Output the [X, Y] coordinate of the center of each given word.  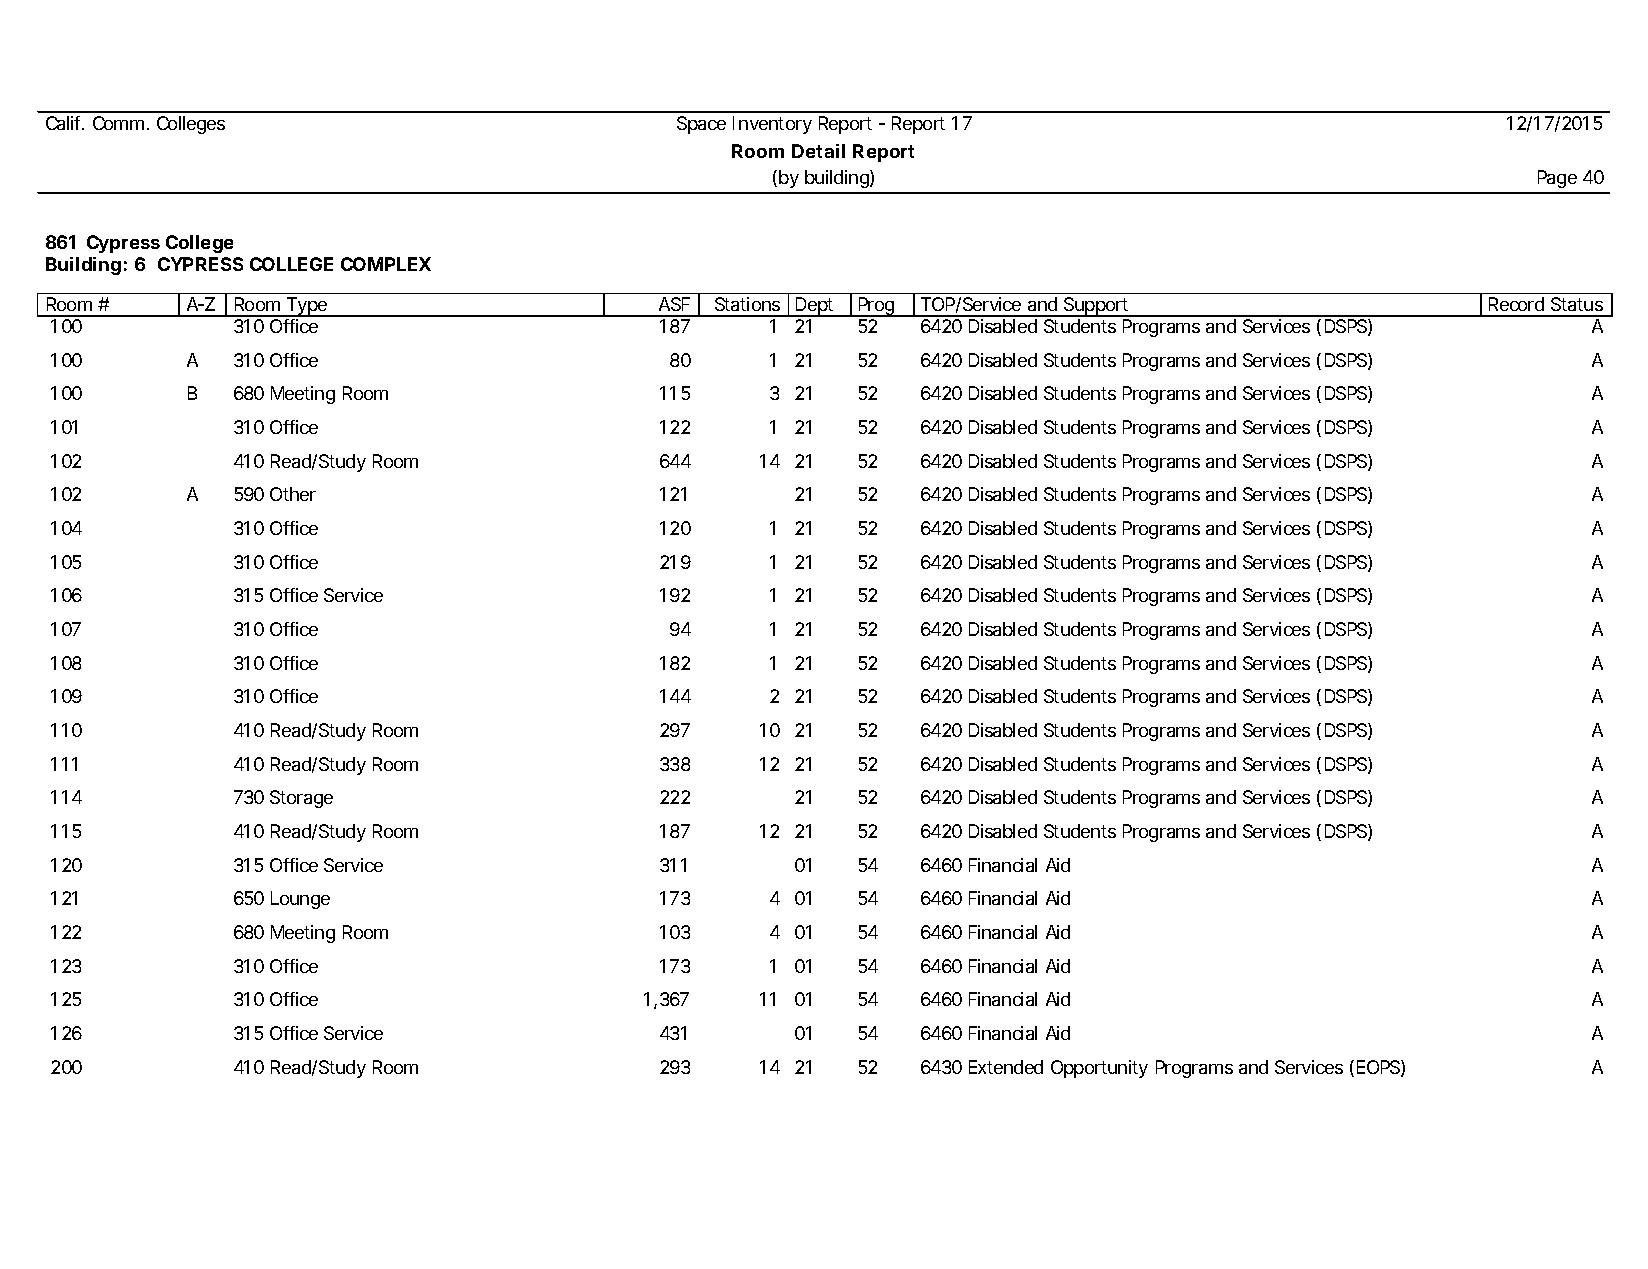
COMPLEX [386, 264]
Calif [65, 123]
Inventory [772, 125]
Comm [118, 123]
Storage [301, 799]
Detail [818, 151]
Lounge [300, 900]
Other [293, 494]
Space [701, 125]
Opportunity [1099, 1069]
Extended [1006, 1067]
